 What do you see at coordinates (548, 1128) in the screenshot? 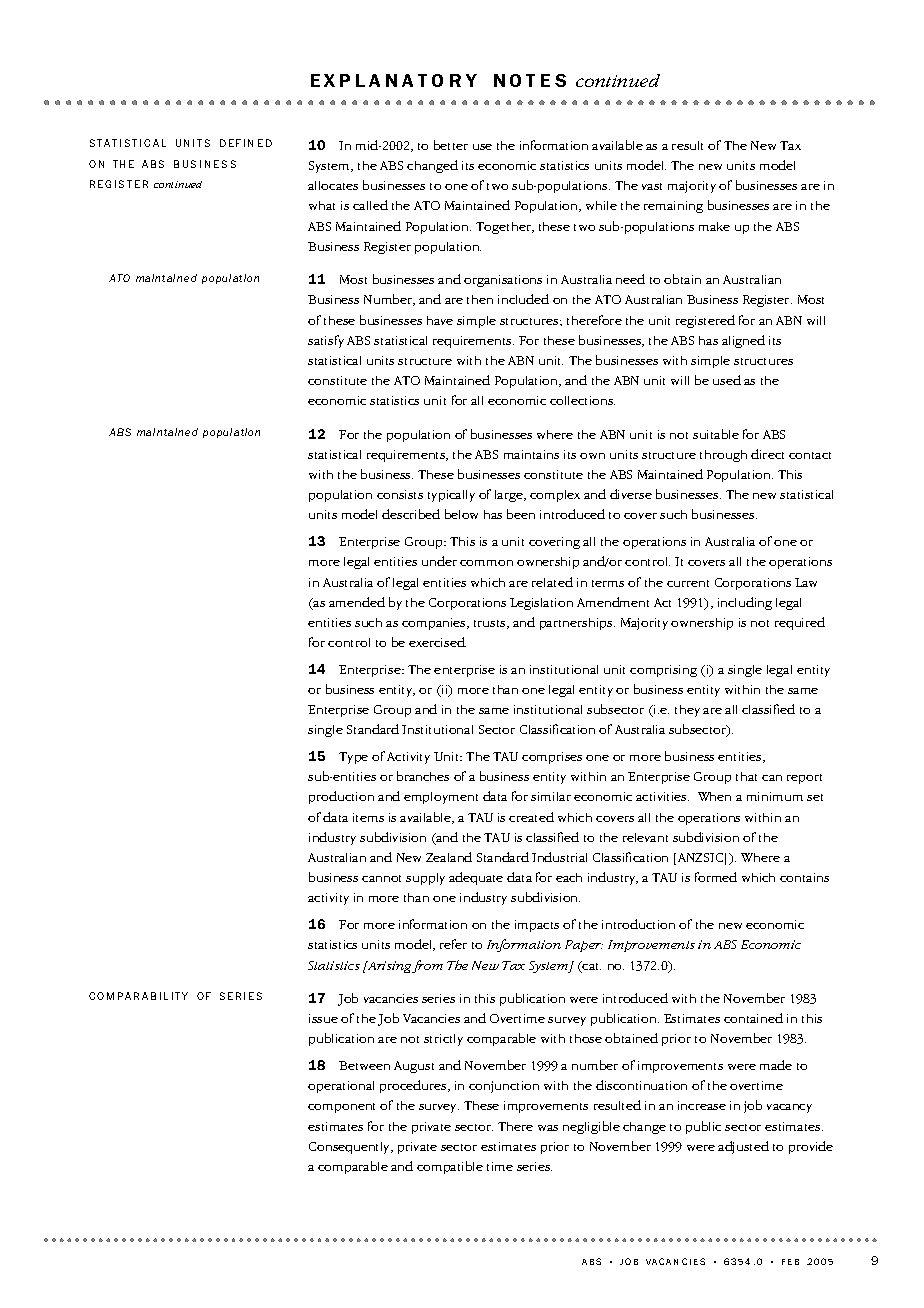
I see `was` at bounding box center [548, 1128].
